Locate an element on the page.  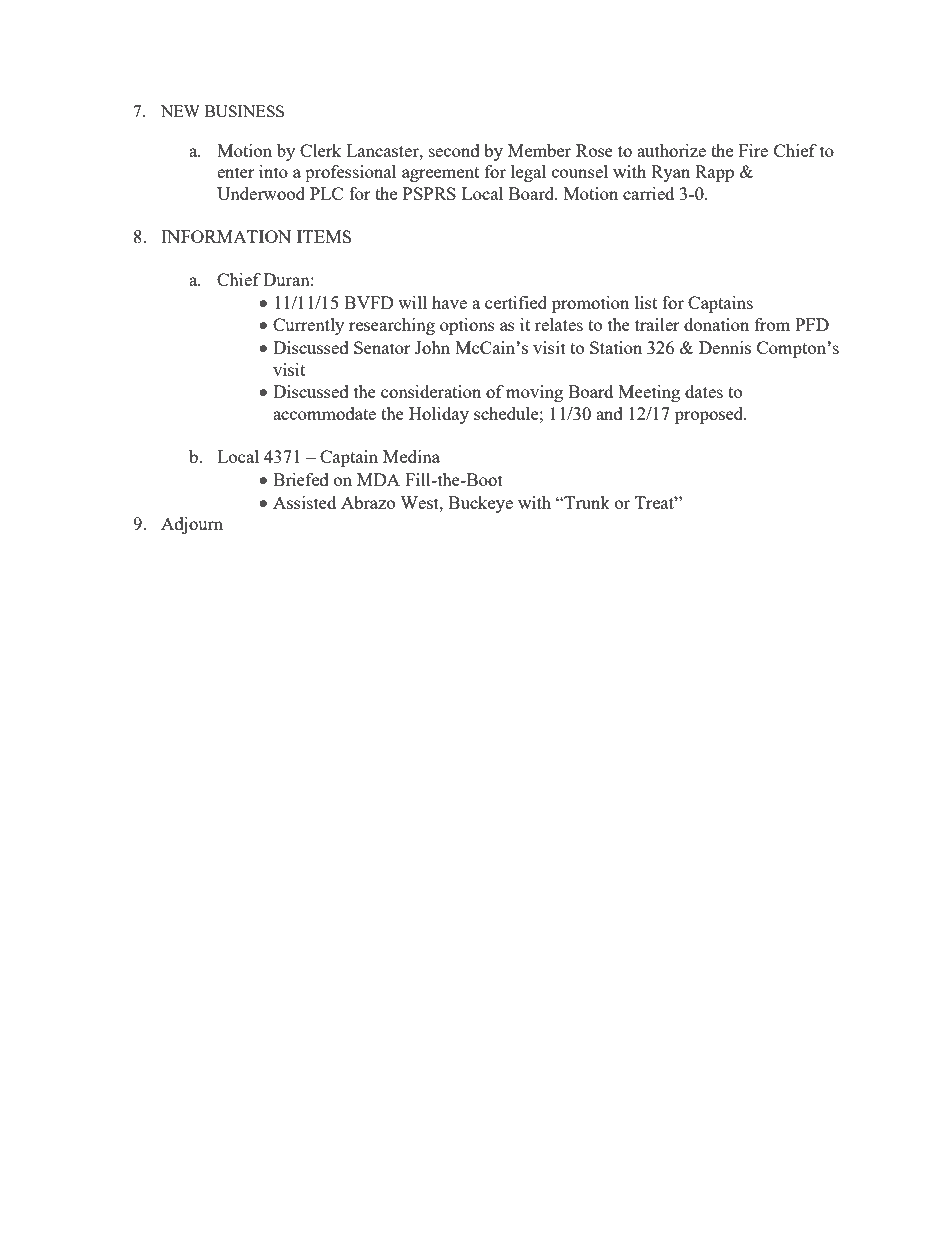
certified is located at coordinates (516, 302).
